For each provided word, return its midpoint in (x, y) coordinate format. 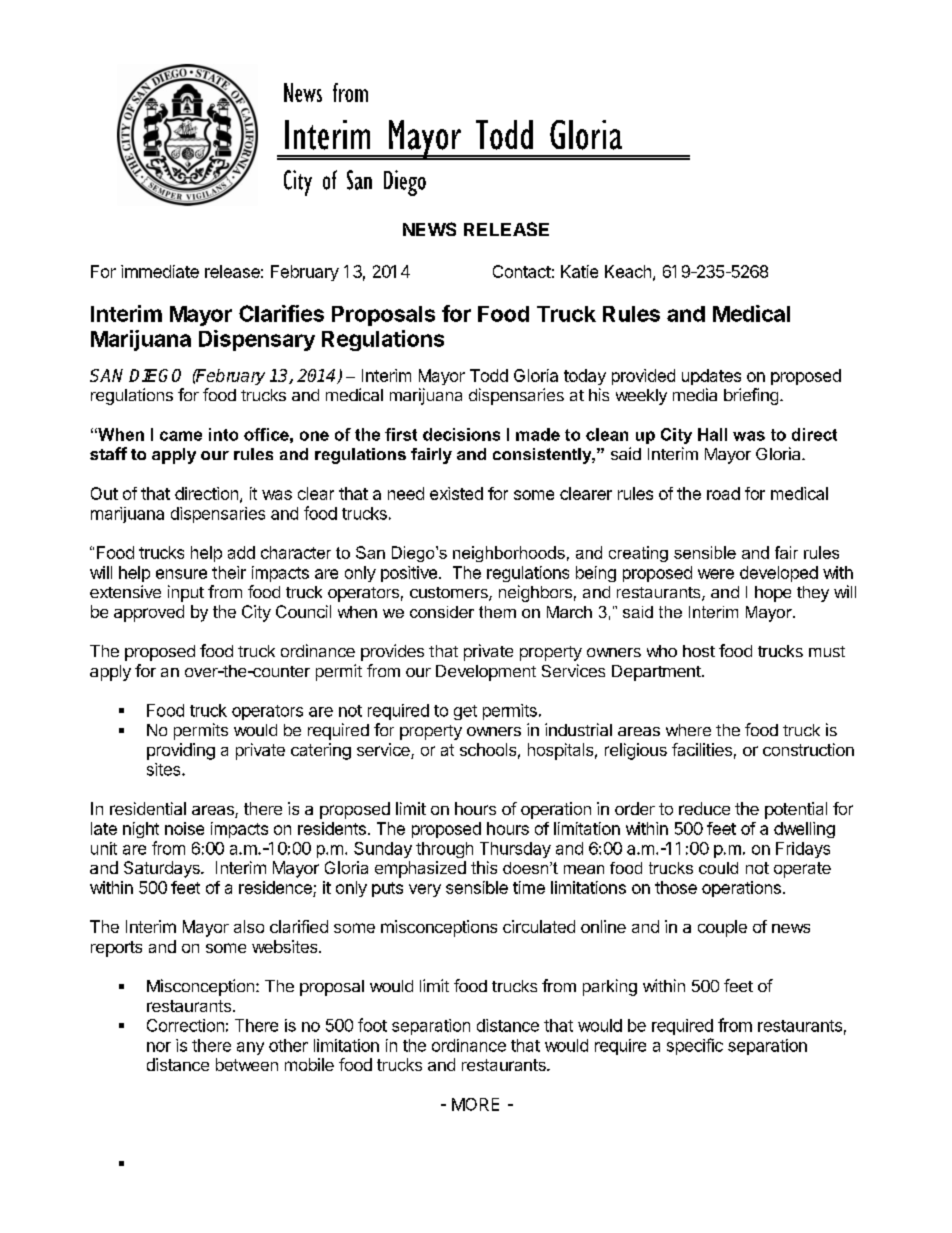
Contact (522, 271)
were (716, 574)
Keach (628, 271)
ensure (181, 574)
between (247, 1064)
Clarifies (281, 313)
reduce (704, 808)
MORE (475, 1104)
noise (184, 828)
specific (695, 1046)
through (444, 850)
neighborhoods (509, 554)
